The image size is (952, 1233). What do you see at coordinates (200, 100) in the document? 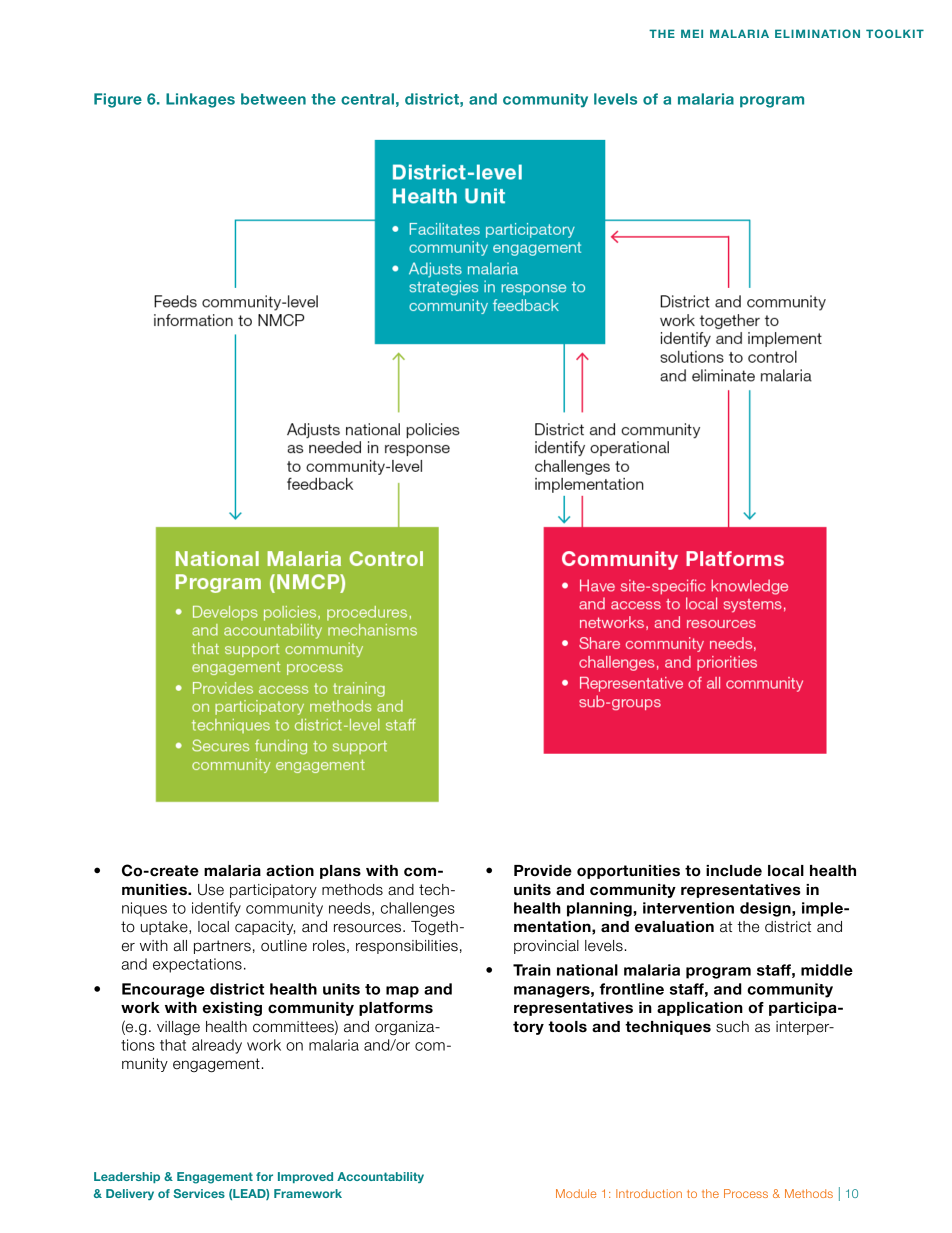
I see `Linkages` at bounding box center [200, 100].
